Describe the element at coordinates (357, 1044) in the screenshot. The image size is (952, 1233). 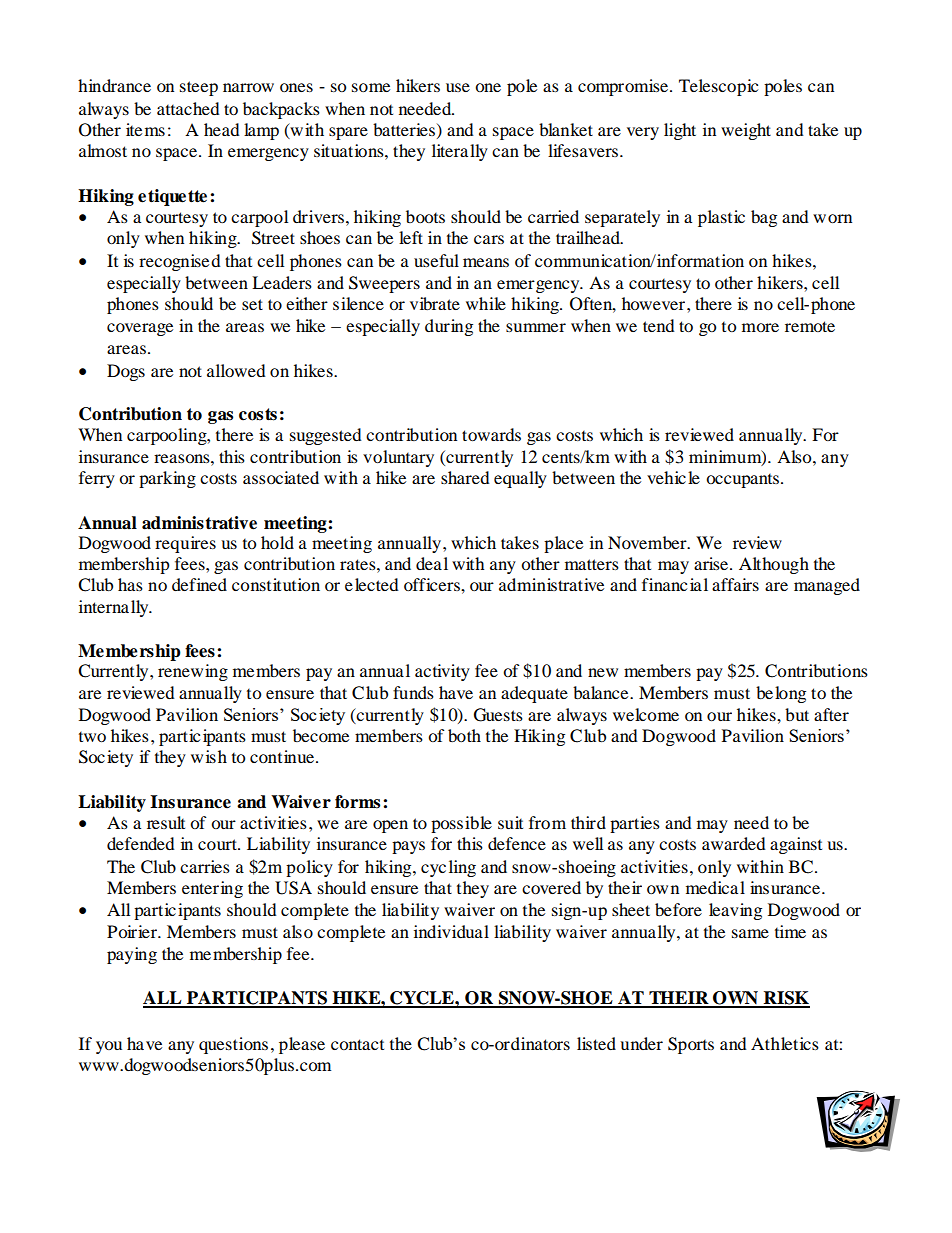
I see `contact` at that location.
